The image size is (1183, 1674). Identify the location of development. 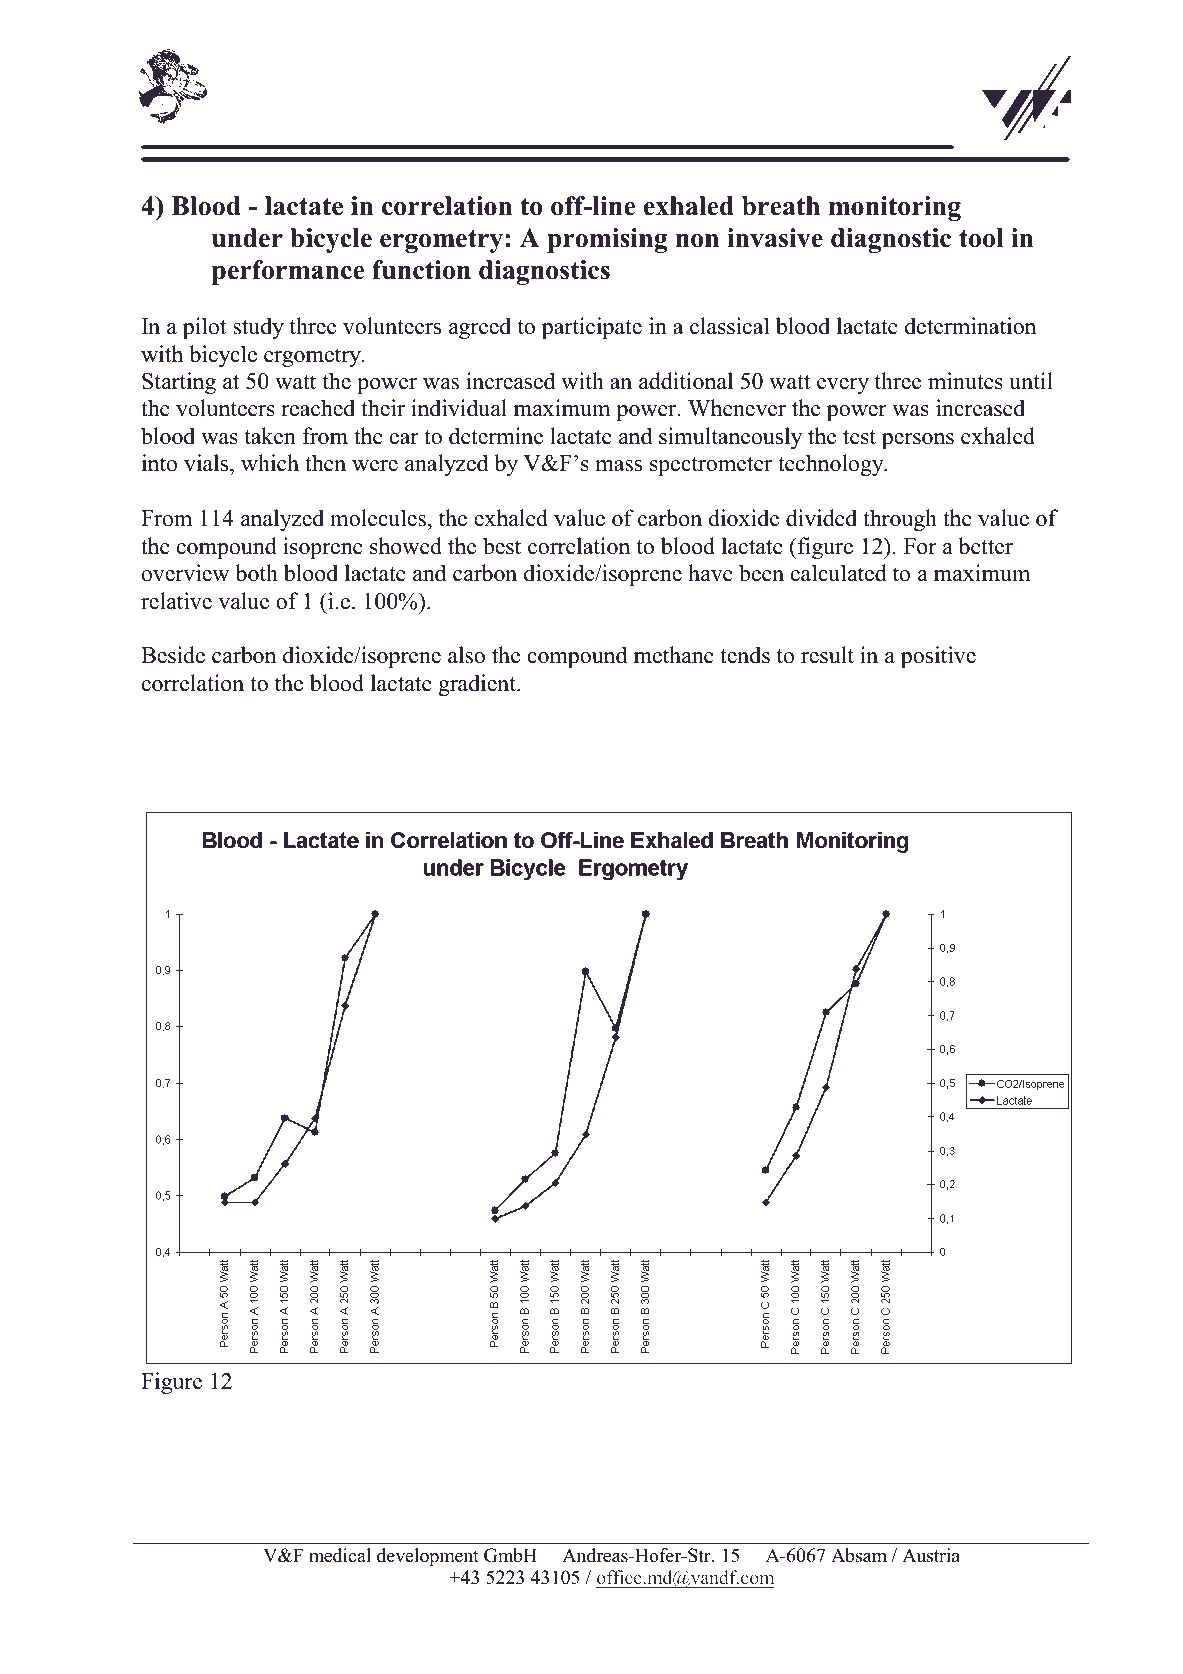
(428, 1557).
